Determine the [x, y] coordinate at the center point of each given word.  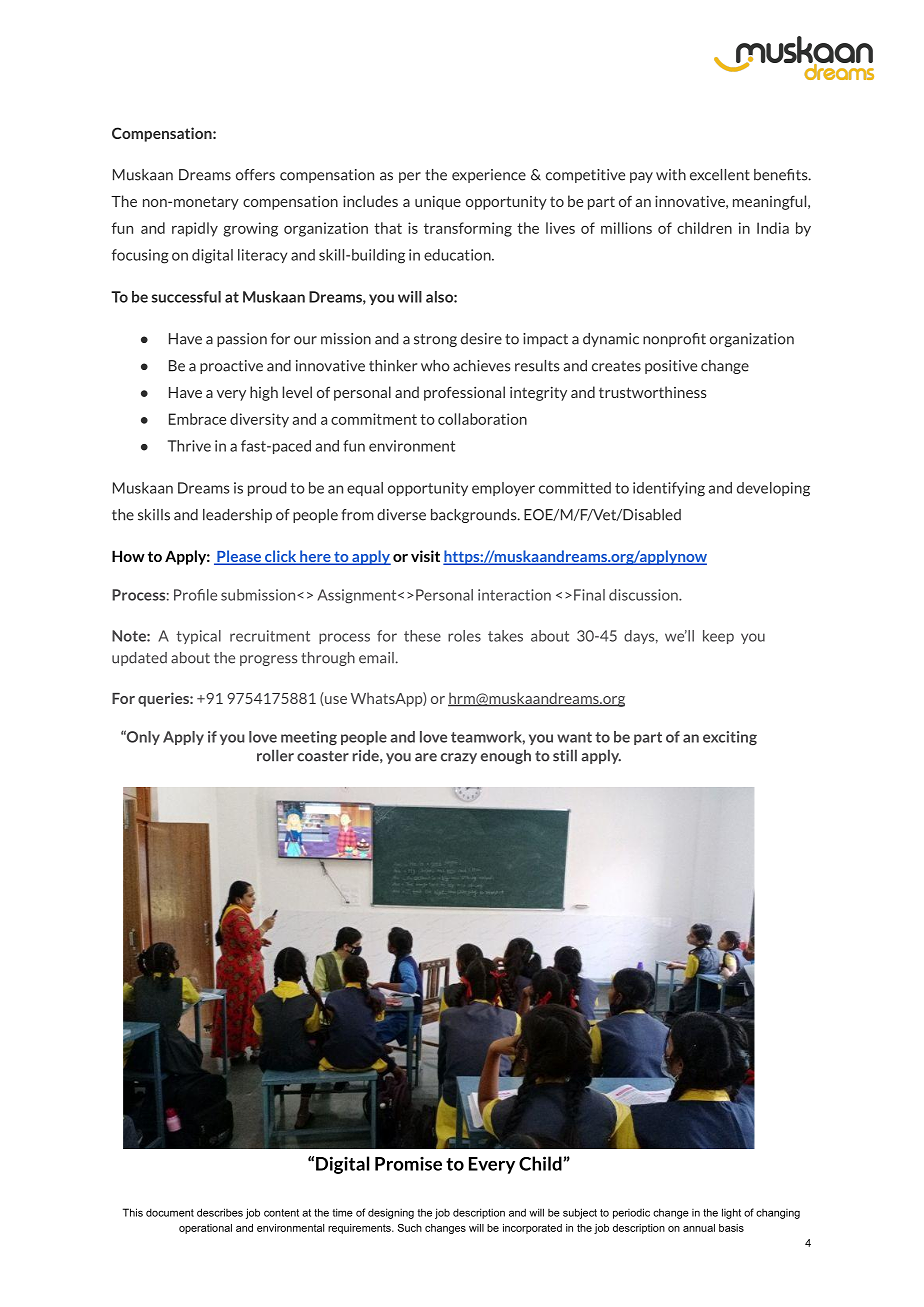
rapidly [195, 229]
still [565, 755]
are [426, 757]
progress [268, 660]
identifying [669, 489]
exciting [730, 738]
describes [220, 1212]
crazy [459, 758]
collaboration [482, 419]
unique [438, 203]
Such [410, 1228]
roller [275, 755]
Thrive [189, 446]
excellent [720, 175]
